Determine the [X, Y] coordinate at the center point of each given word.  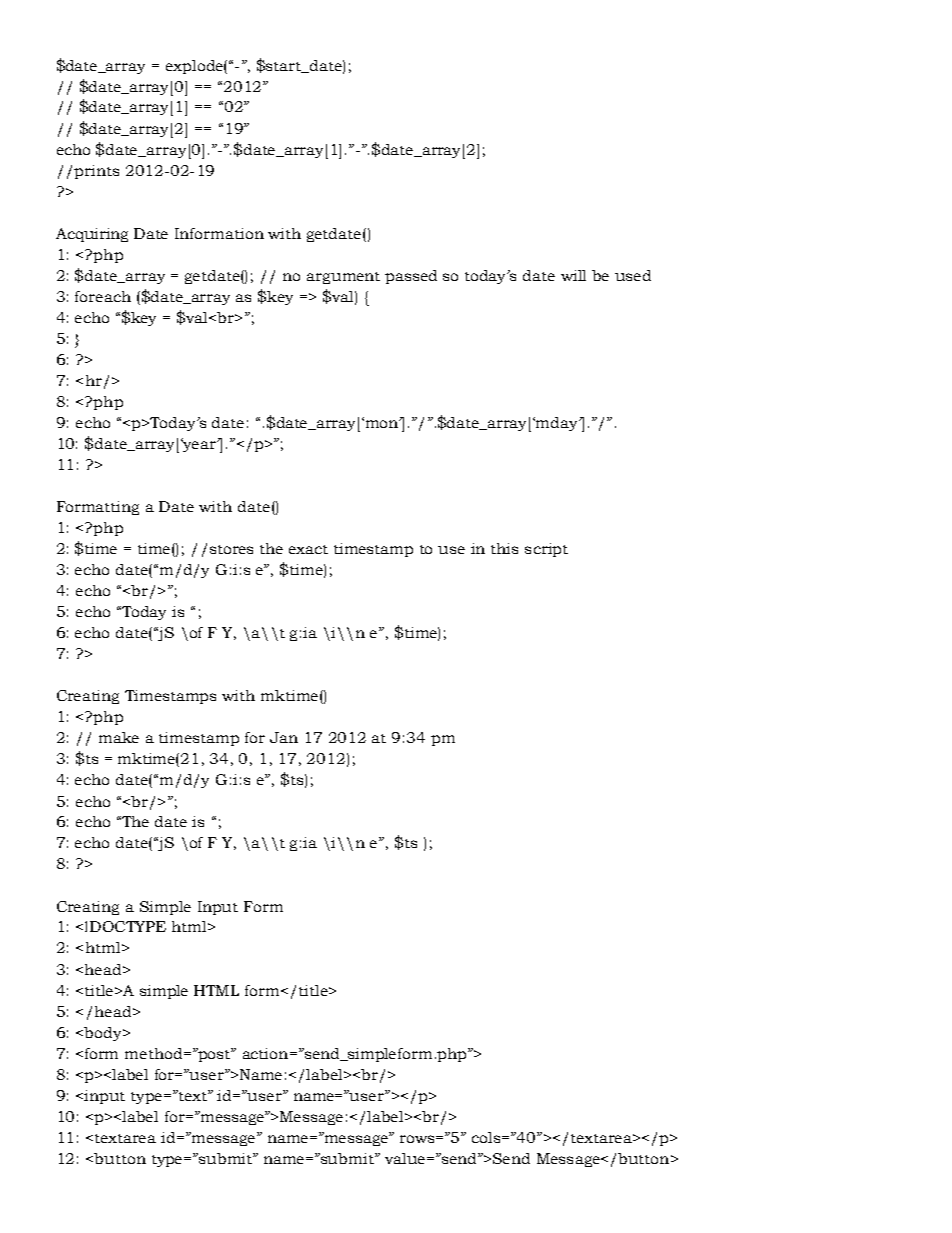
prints [96, 172]
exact [308, 549]
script [546, 550]
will [573, 275]
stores [231, 549]
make [119, 737]
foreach [103, 296]
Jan [284, 737]
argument [343, 278]
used [633, 275]
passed [411, 277]
